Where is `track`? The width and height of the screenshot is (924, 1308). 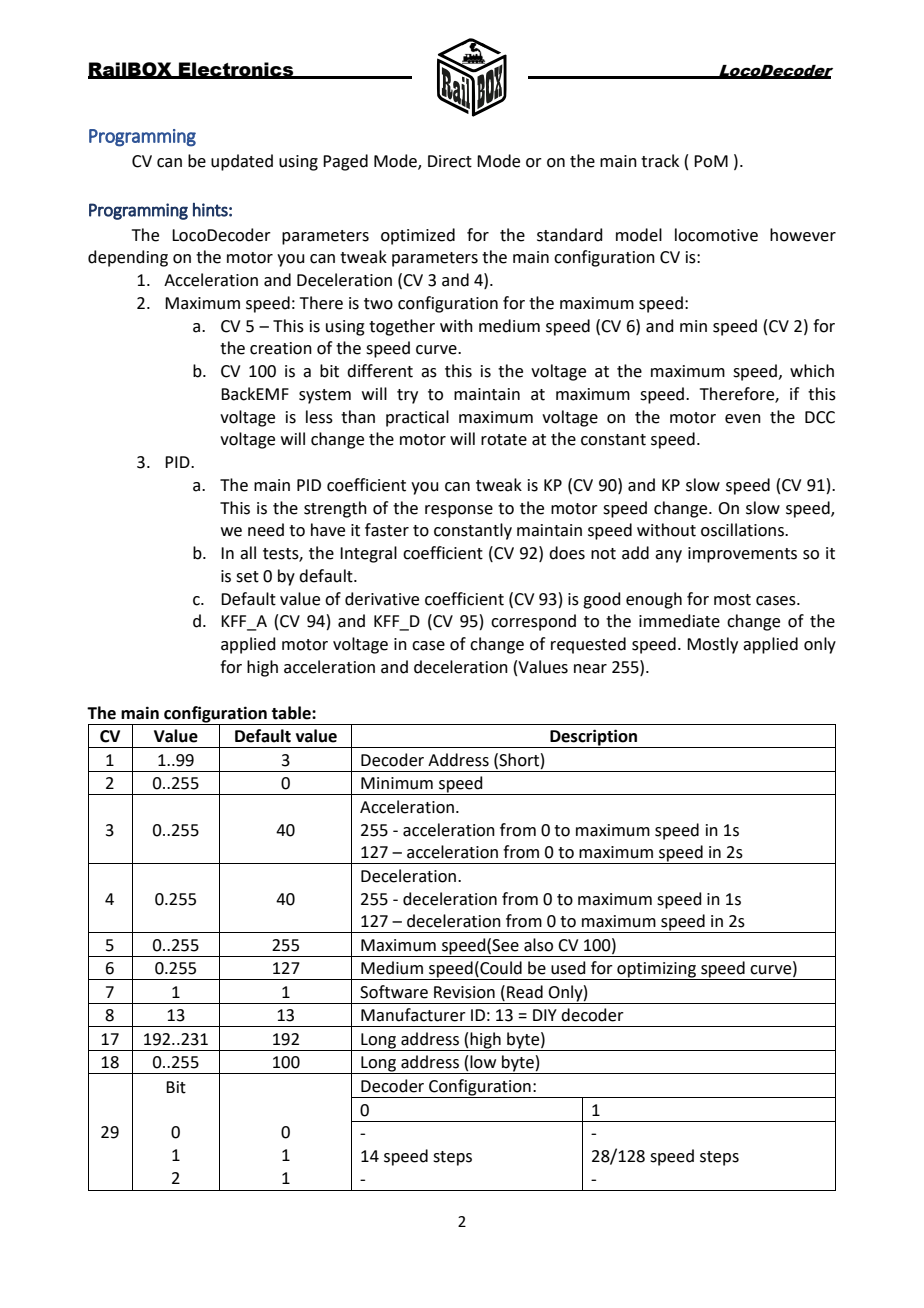 track is located at coordinates (660, 161).
